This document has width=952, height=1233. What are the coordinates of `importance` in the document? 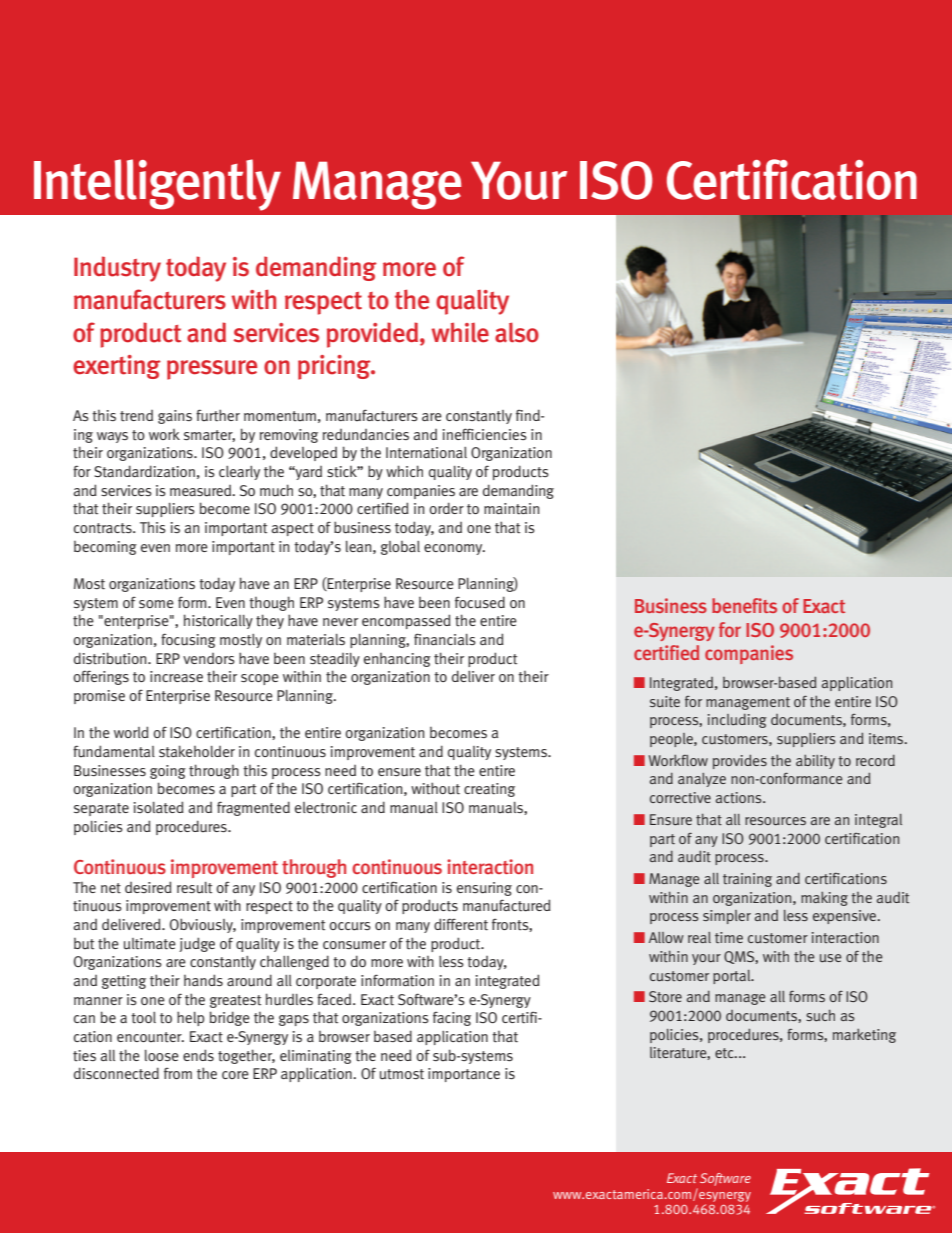 It's located at (464, 1075).
